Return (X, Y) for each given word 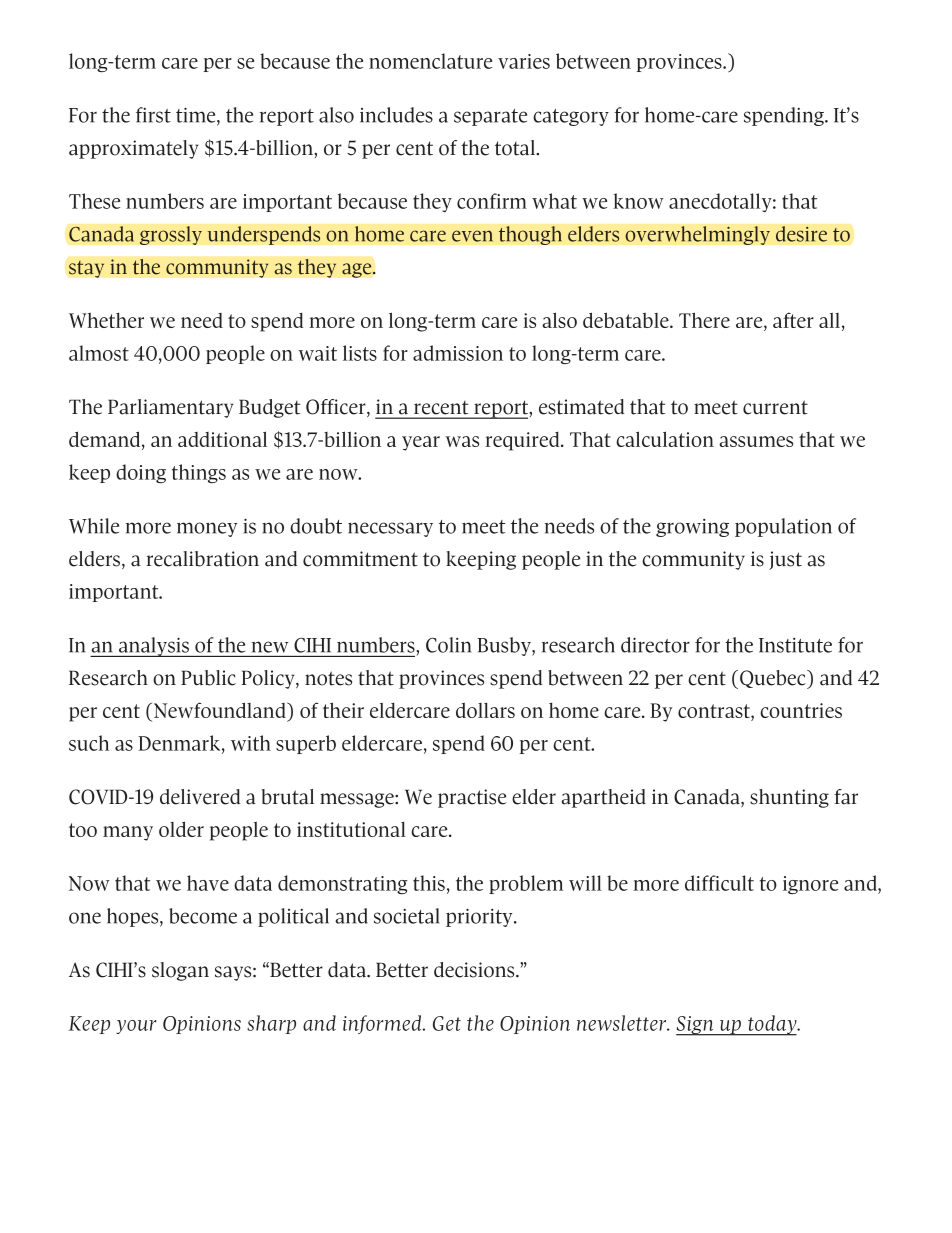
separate (490, 117)
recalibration (202, 559)
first (153, 115)
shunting (789, 798)
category (571, 117)
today (772, 1025)
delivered (200, 797)
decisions (475, 970)
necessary (390, 529)
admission (458, 353)
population (783, 527)
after (793, 320)
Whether (106, 320)
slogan (180, 971)
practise (472, 798)
